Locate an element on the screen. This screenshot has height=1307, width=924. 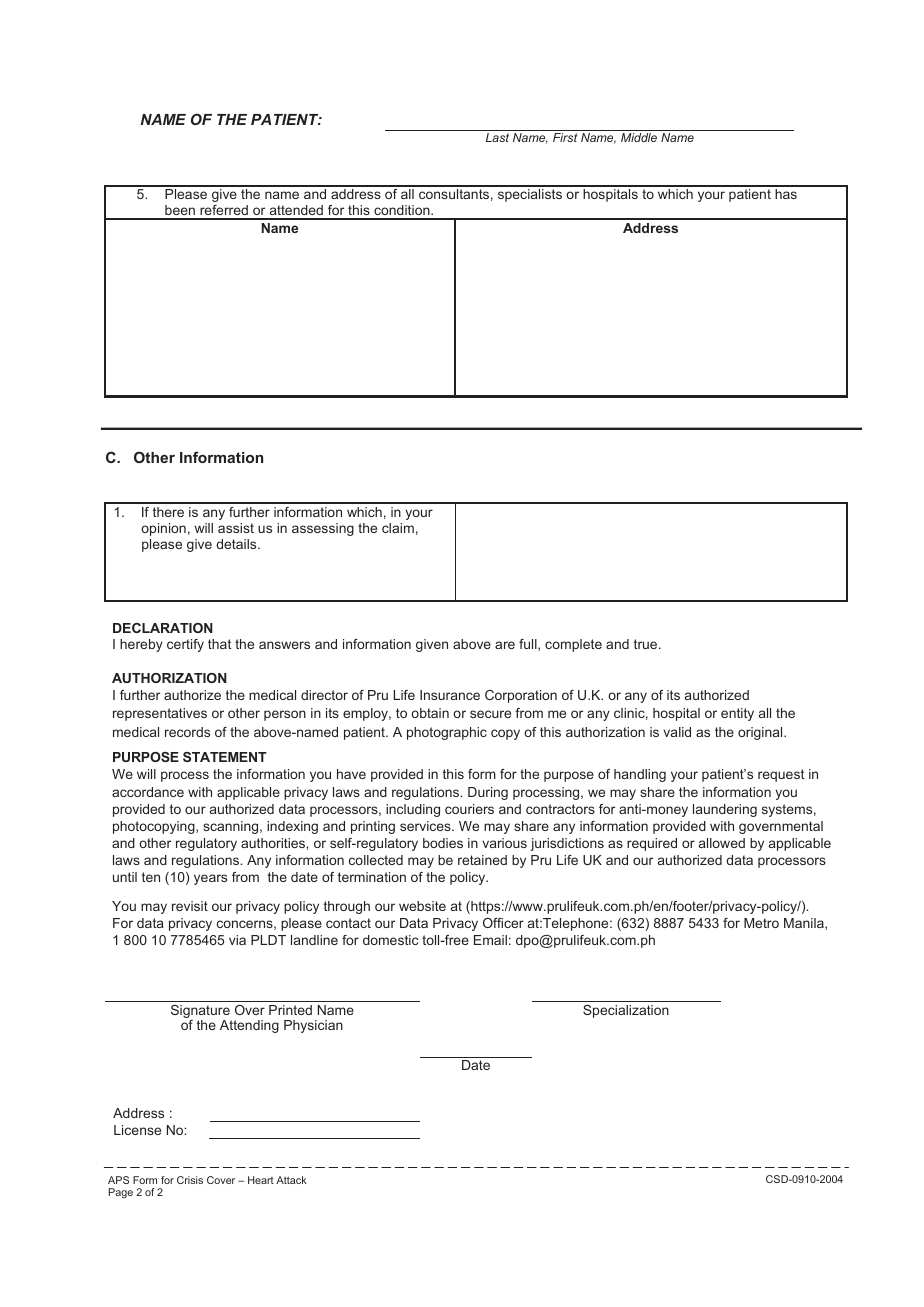
true is located at coordinates (647, 644).
